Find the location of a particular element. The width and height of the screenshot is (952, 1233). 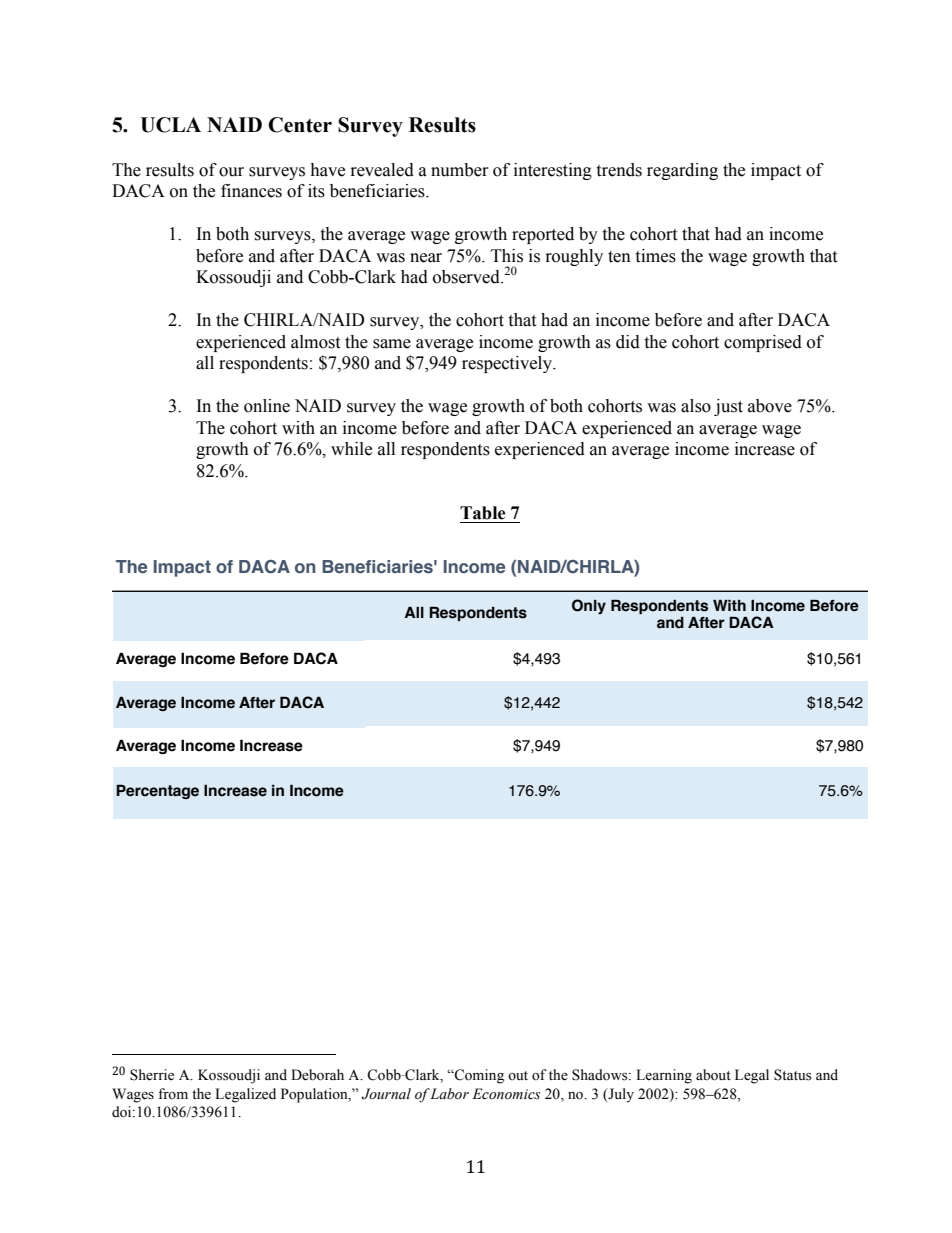

finances is located at coordinates (251, 191).
